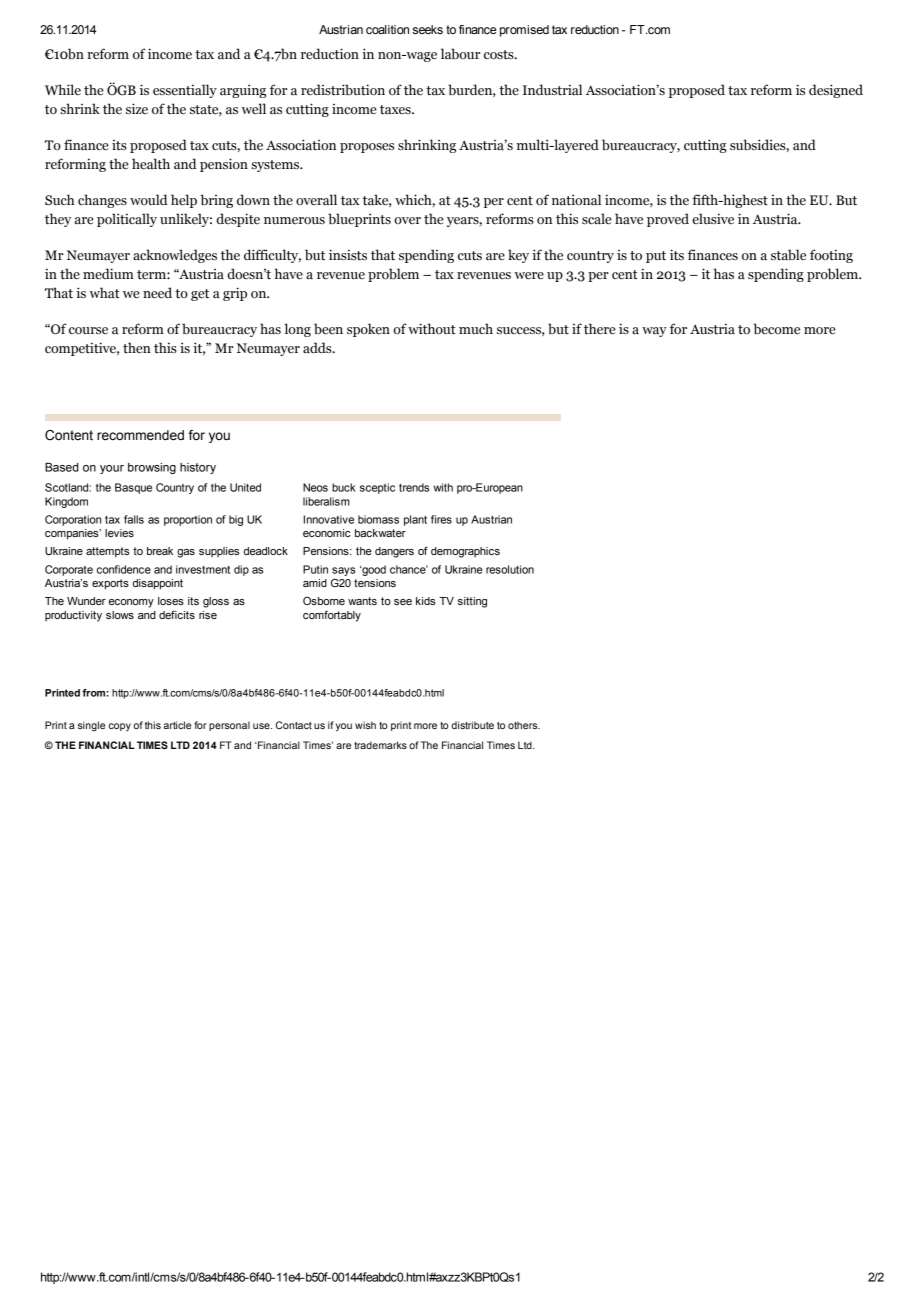 Image resolution: width=924 pixels, height=1308 pixels. What do you see at coordinates (185, 91) in the screenshot?
I see `essentially` at bounding box center [185, 91].
